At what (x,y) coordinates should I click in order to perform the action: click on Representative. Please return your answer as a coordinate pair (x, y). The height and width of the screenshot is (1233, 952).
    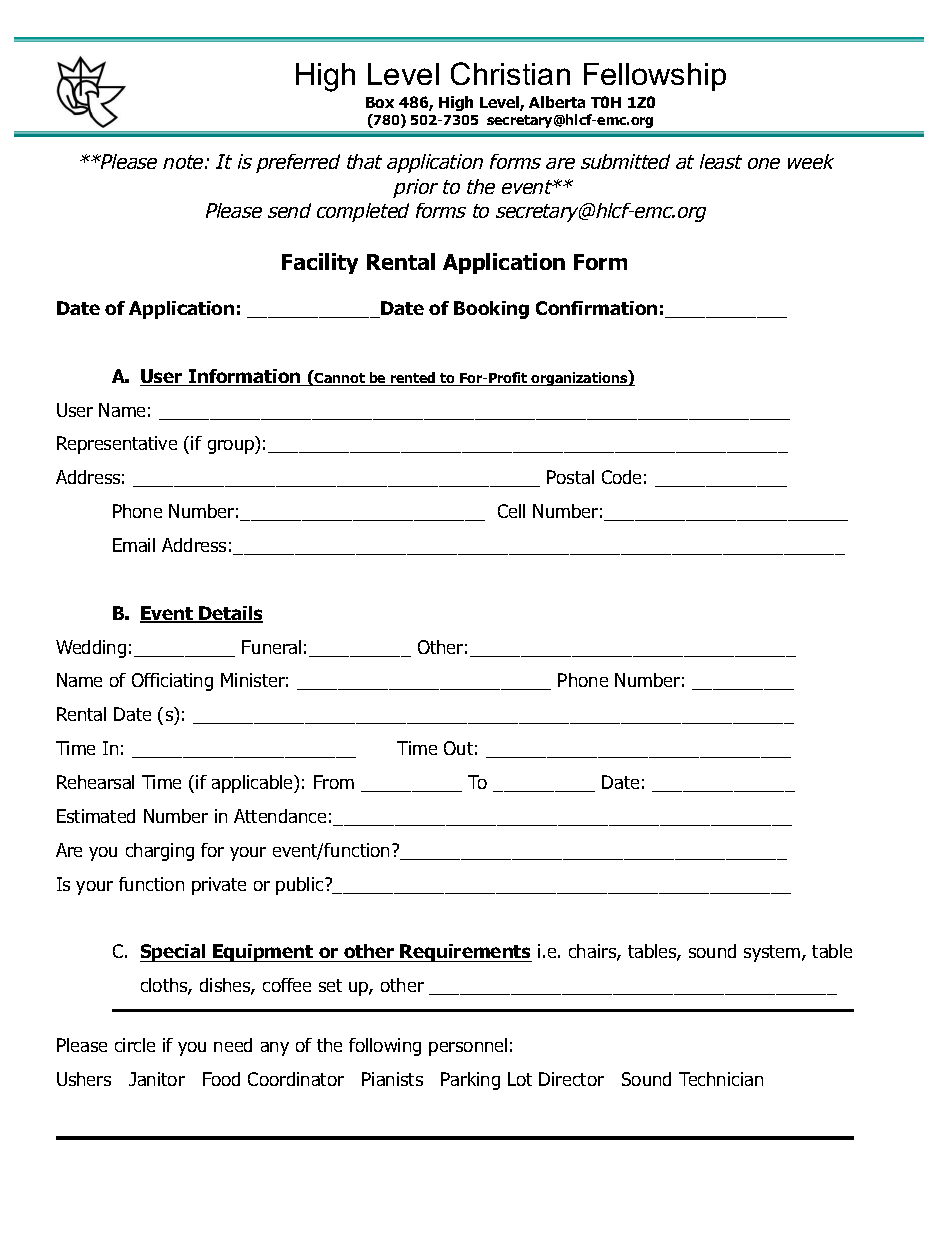
    Looking at the image, I should click on (117, 445).
